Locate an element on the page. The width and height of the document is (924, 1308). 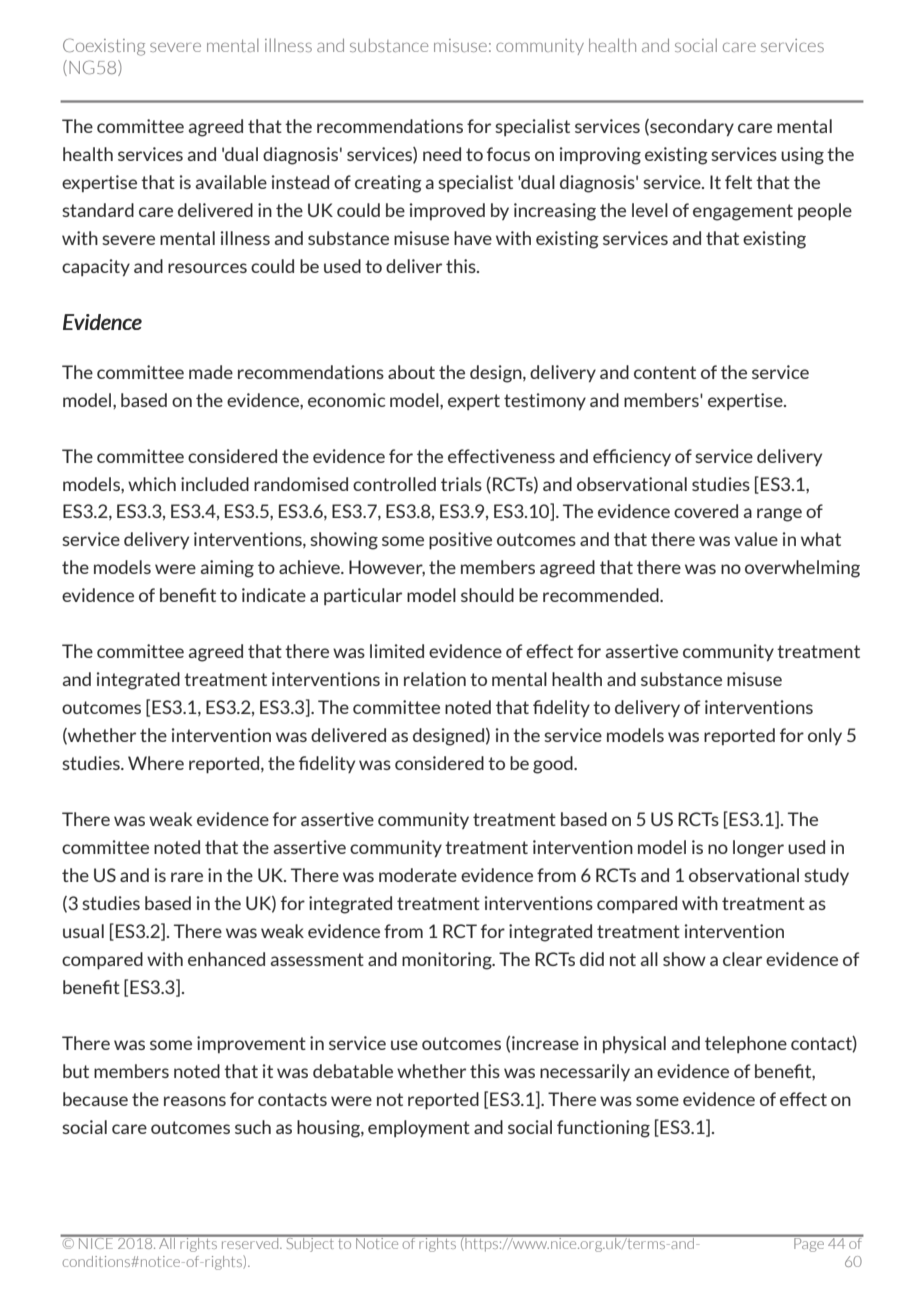
such is located at coordinates (253, 1127).
